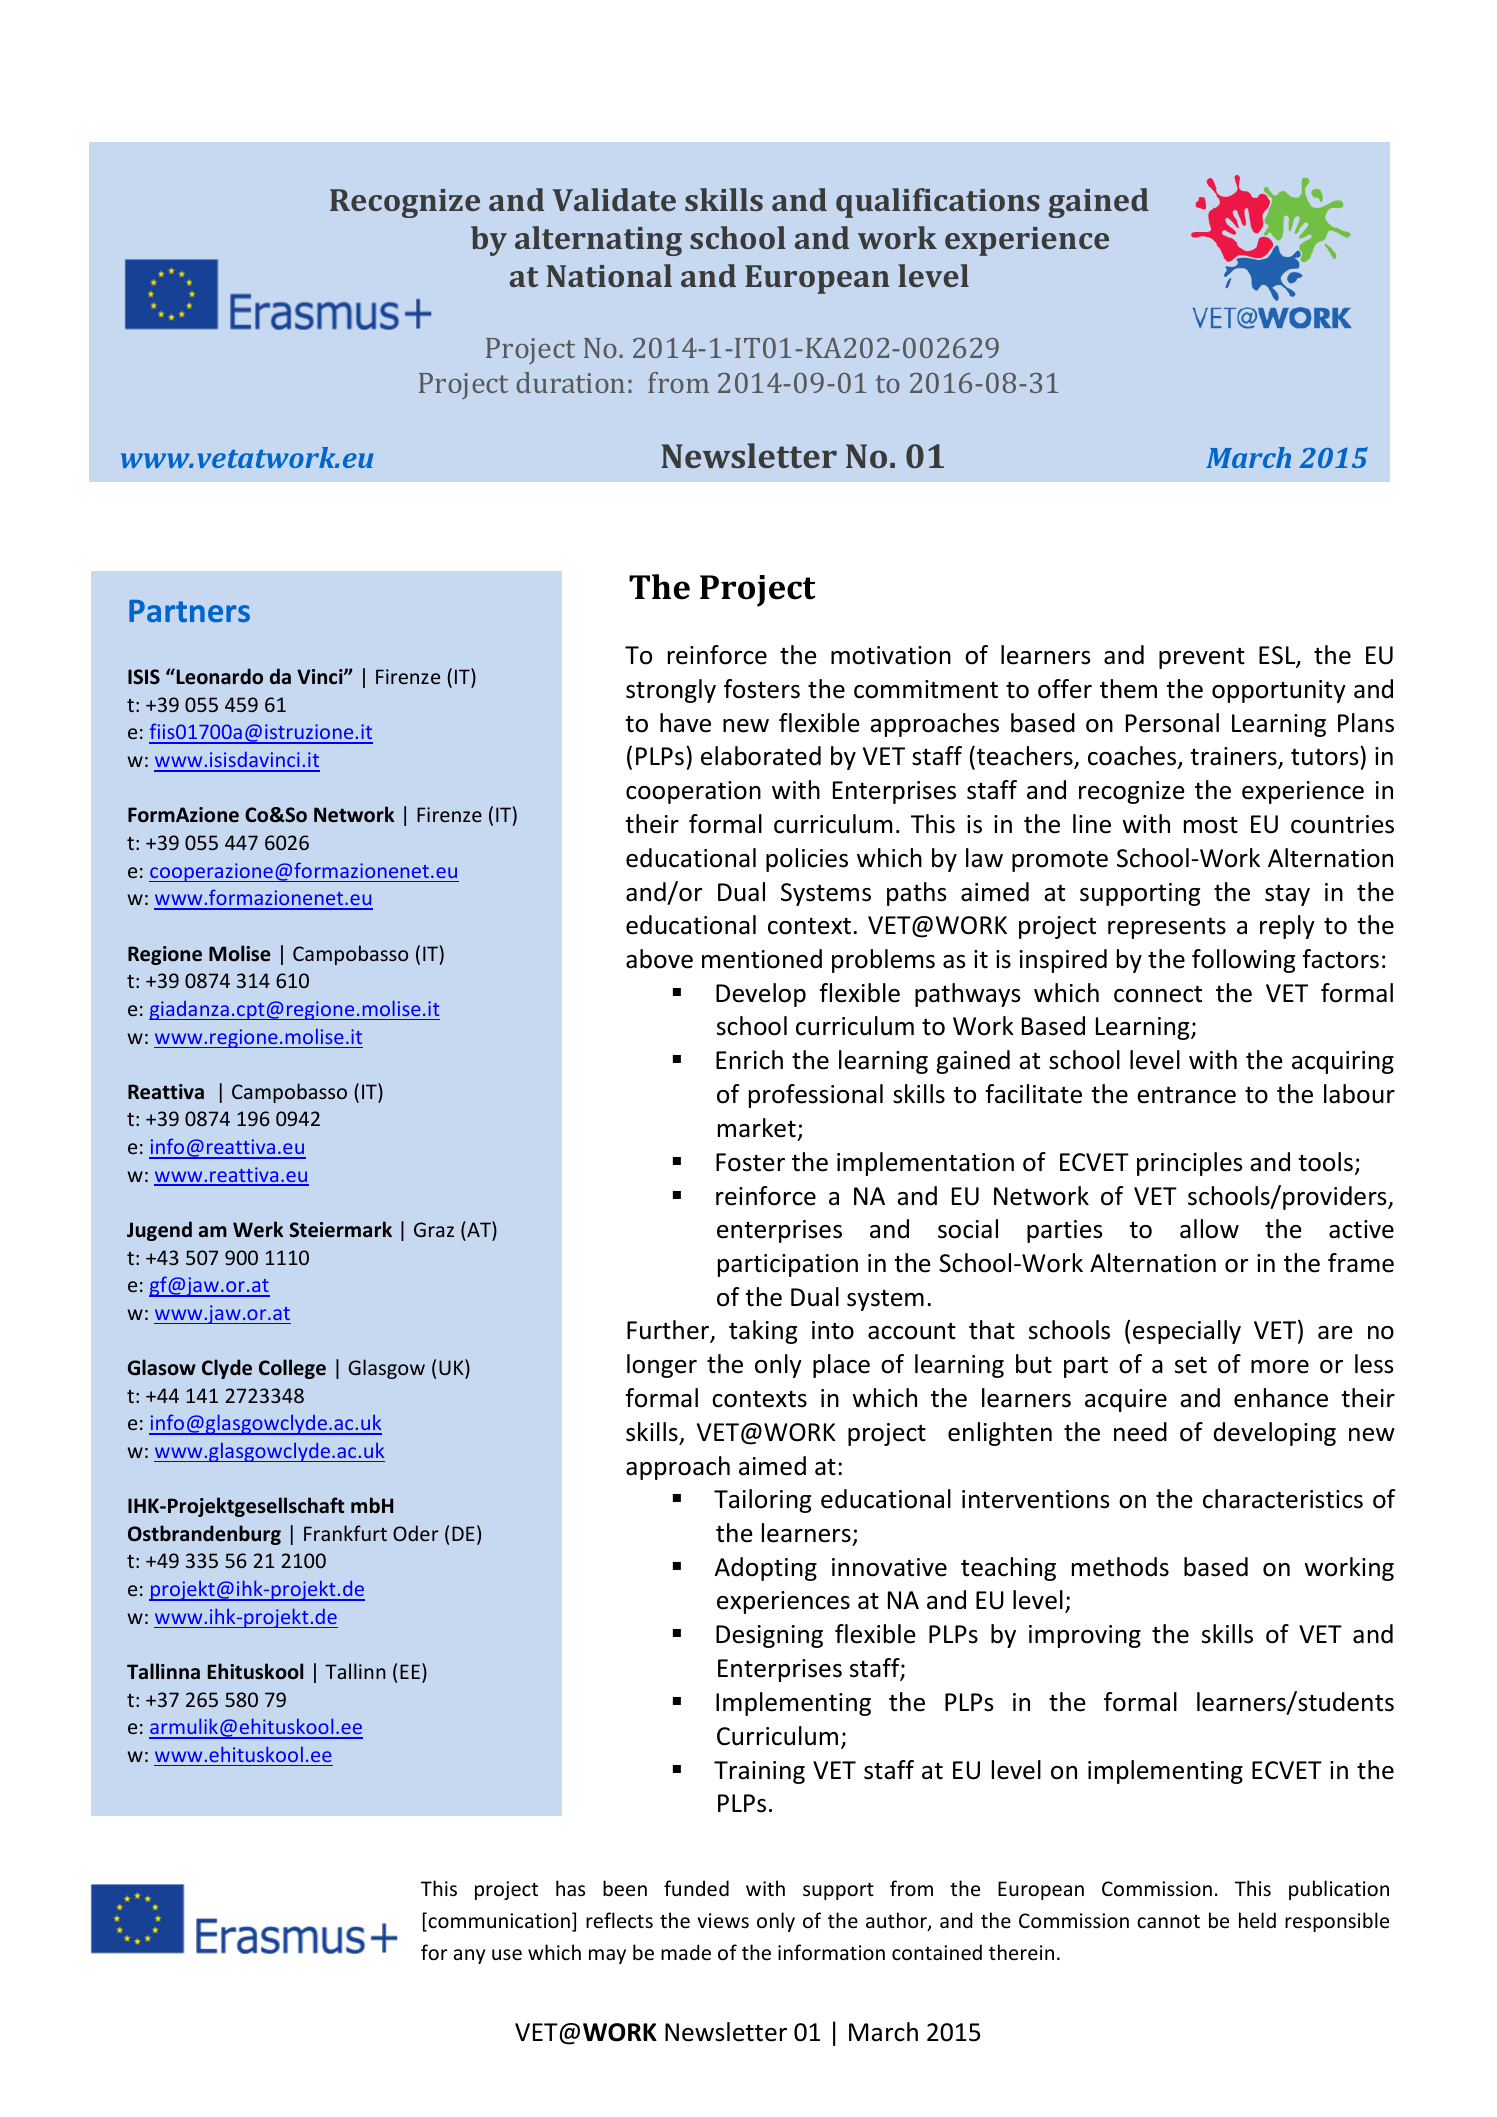 Image resolution: width=1497 pixels, height=2117 pixels. I want to click on qualifications, so click(938, 203).
